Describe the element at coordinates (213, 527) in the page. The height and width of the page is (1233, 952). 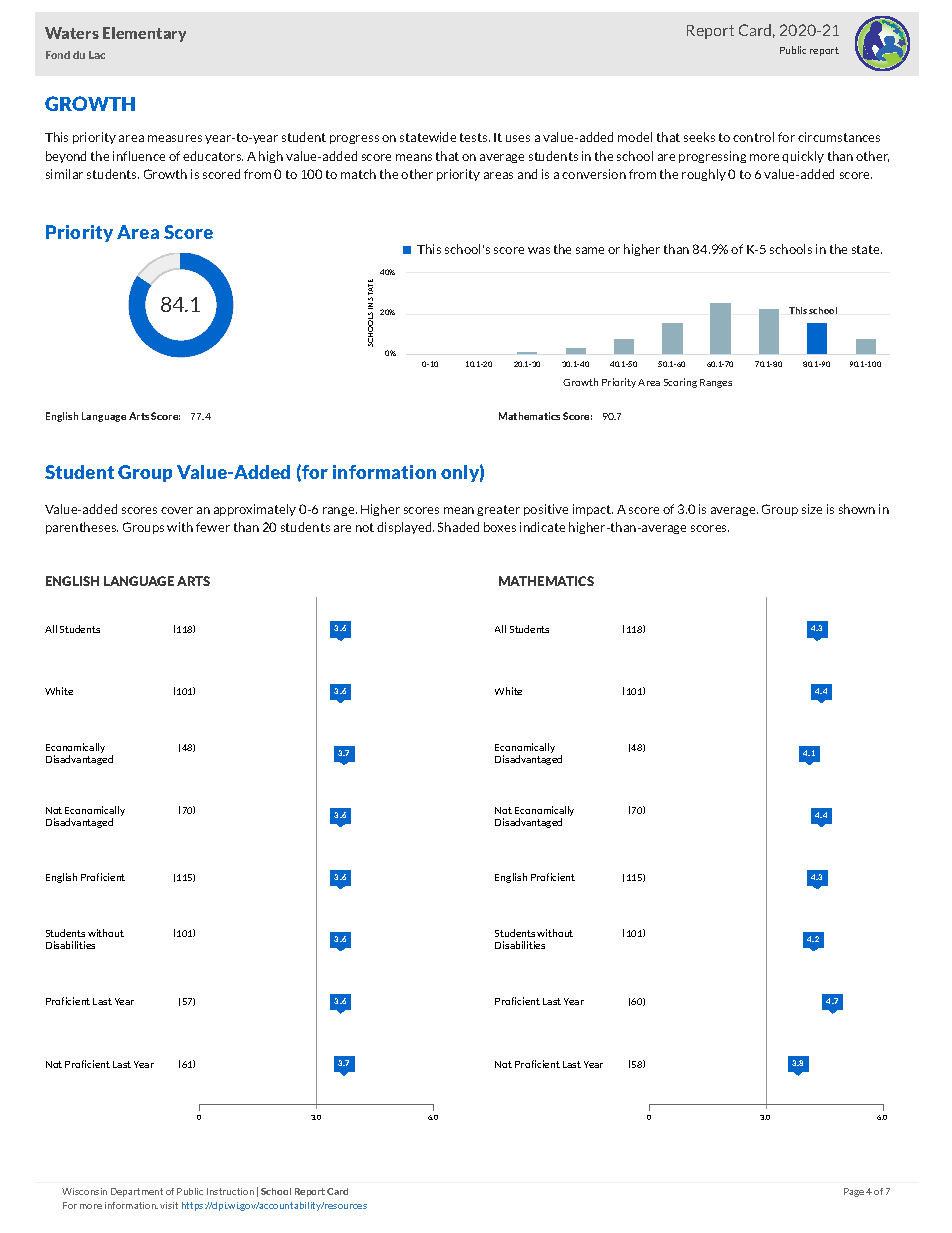
I see `fewer` at that location.
